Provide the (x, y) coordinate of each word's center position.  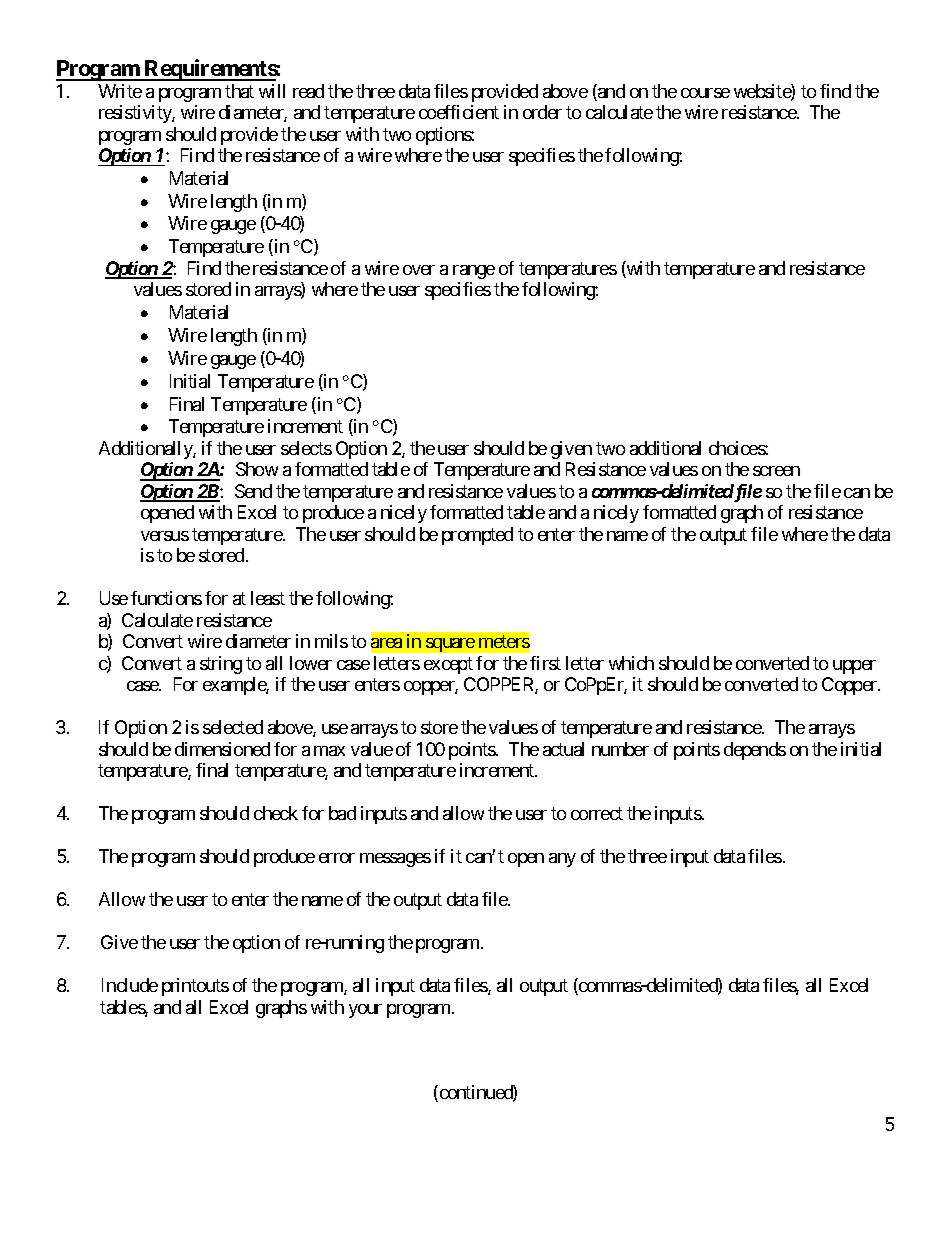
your (365, 1011)
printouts (195, 987)
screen (776, 471)
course (705, 93)
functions (166, 598)
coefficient (459, 112)
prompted (477, 536)
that (239, 91)
